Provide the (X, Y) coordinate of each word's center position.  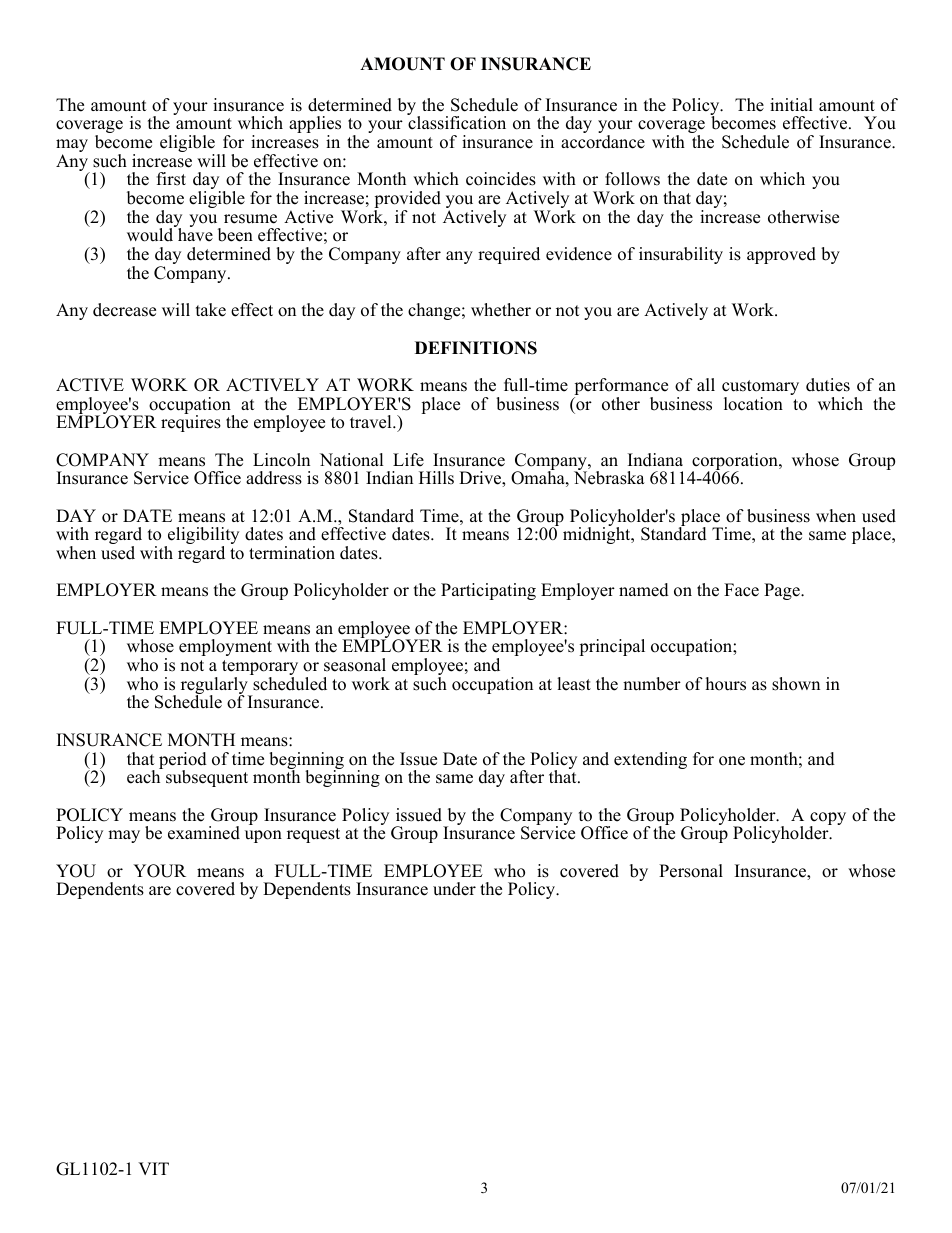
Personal (691, 871)
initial (791, 104)
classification (456, 122)
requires (191, 422)
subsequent (207, 778)
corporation (736, 463)
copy (827, 820)
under (454, 889)
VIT (153, 1168)
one (732, 761)
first (171, 179)
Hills (436, 478)
